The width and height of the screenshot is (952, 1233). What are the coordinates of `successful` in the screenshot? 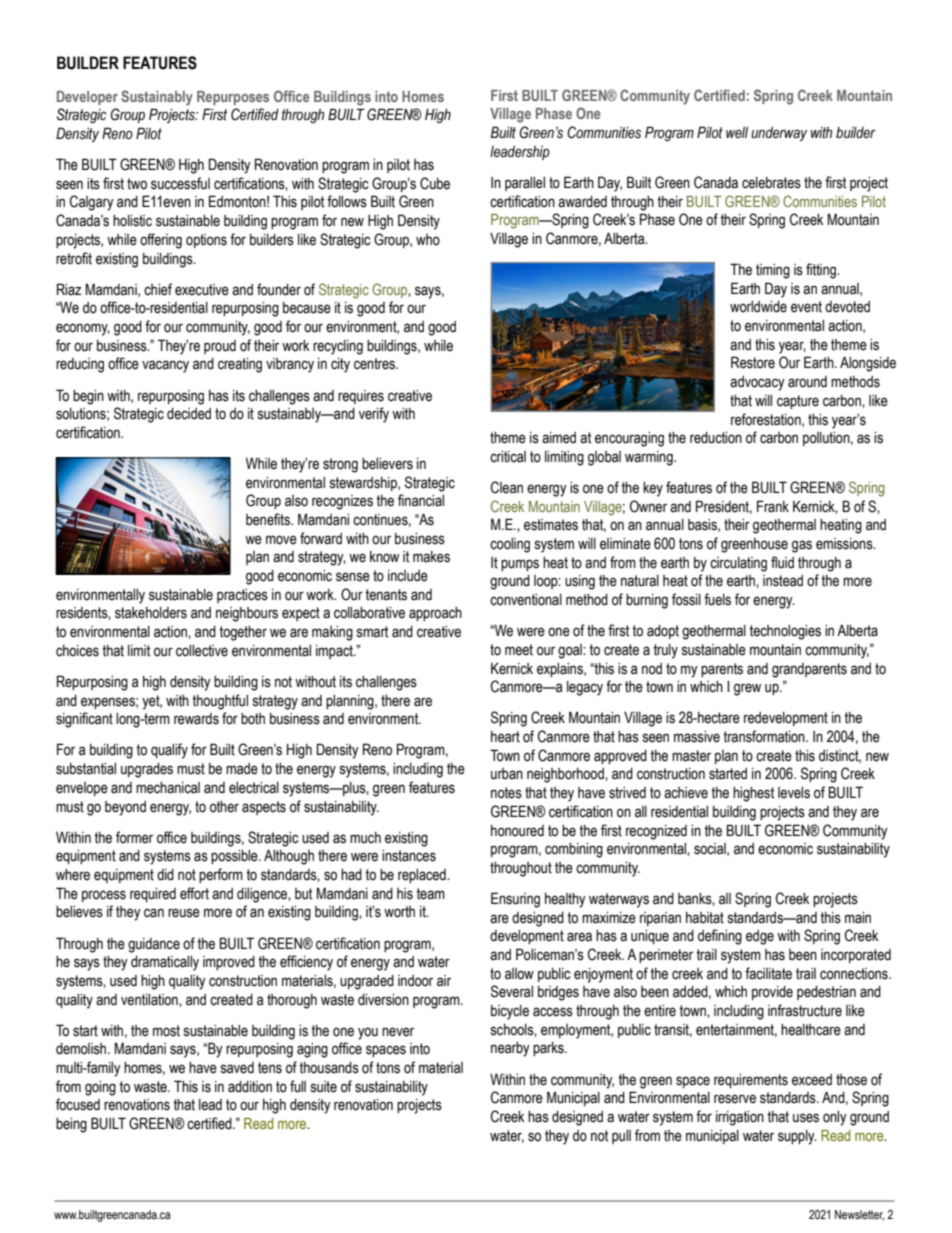 It's located at (180, 183).
